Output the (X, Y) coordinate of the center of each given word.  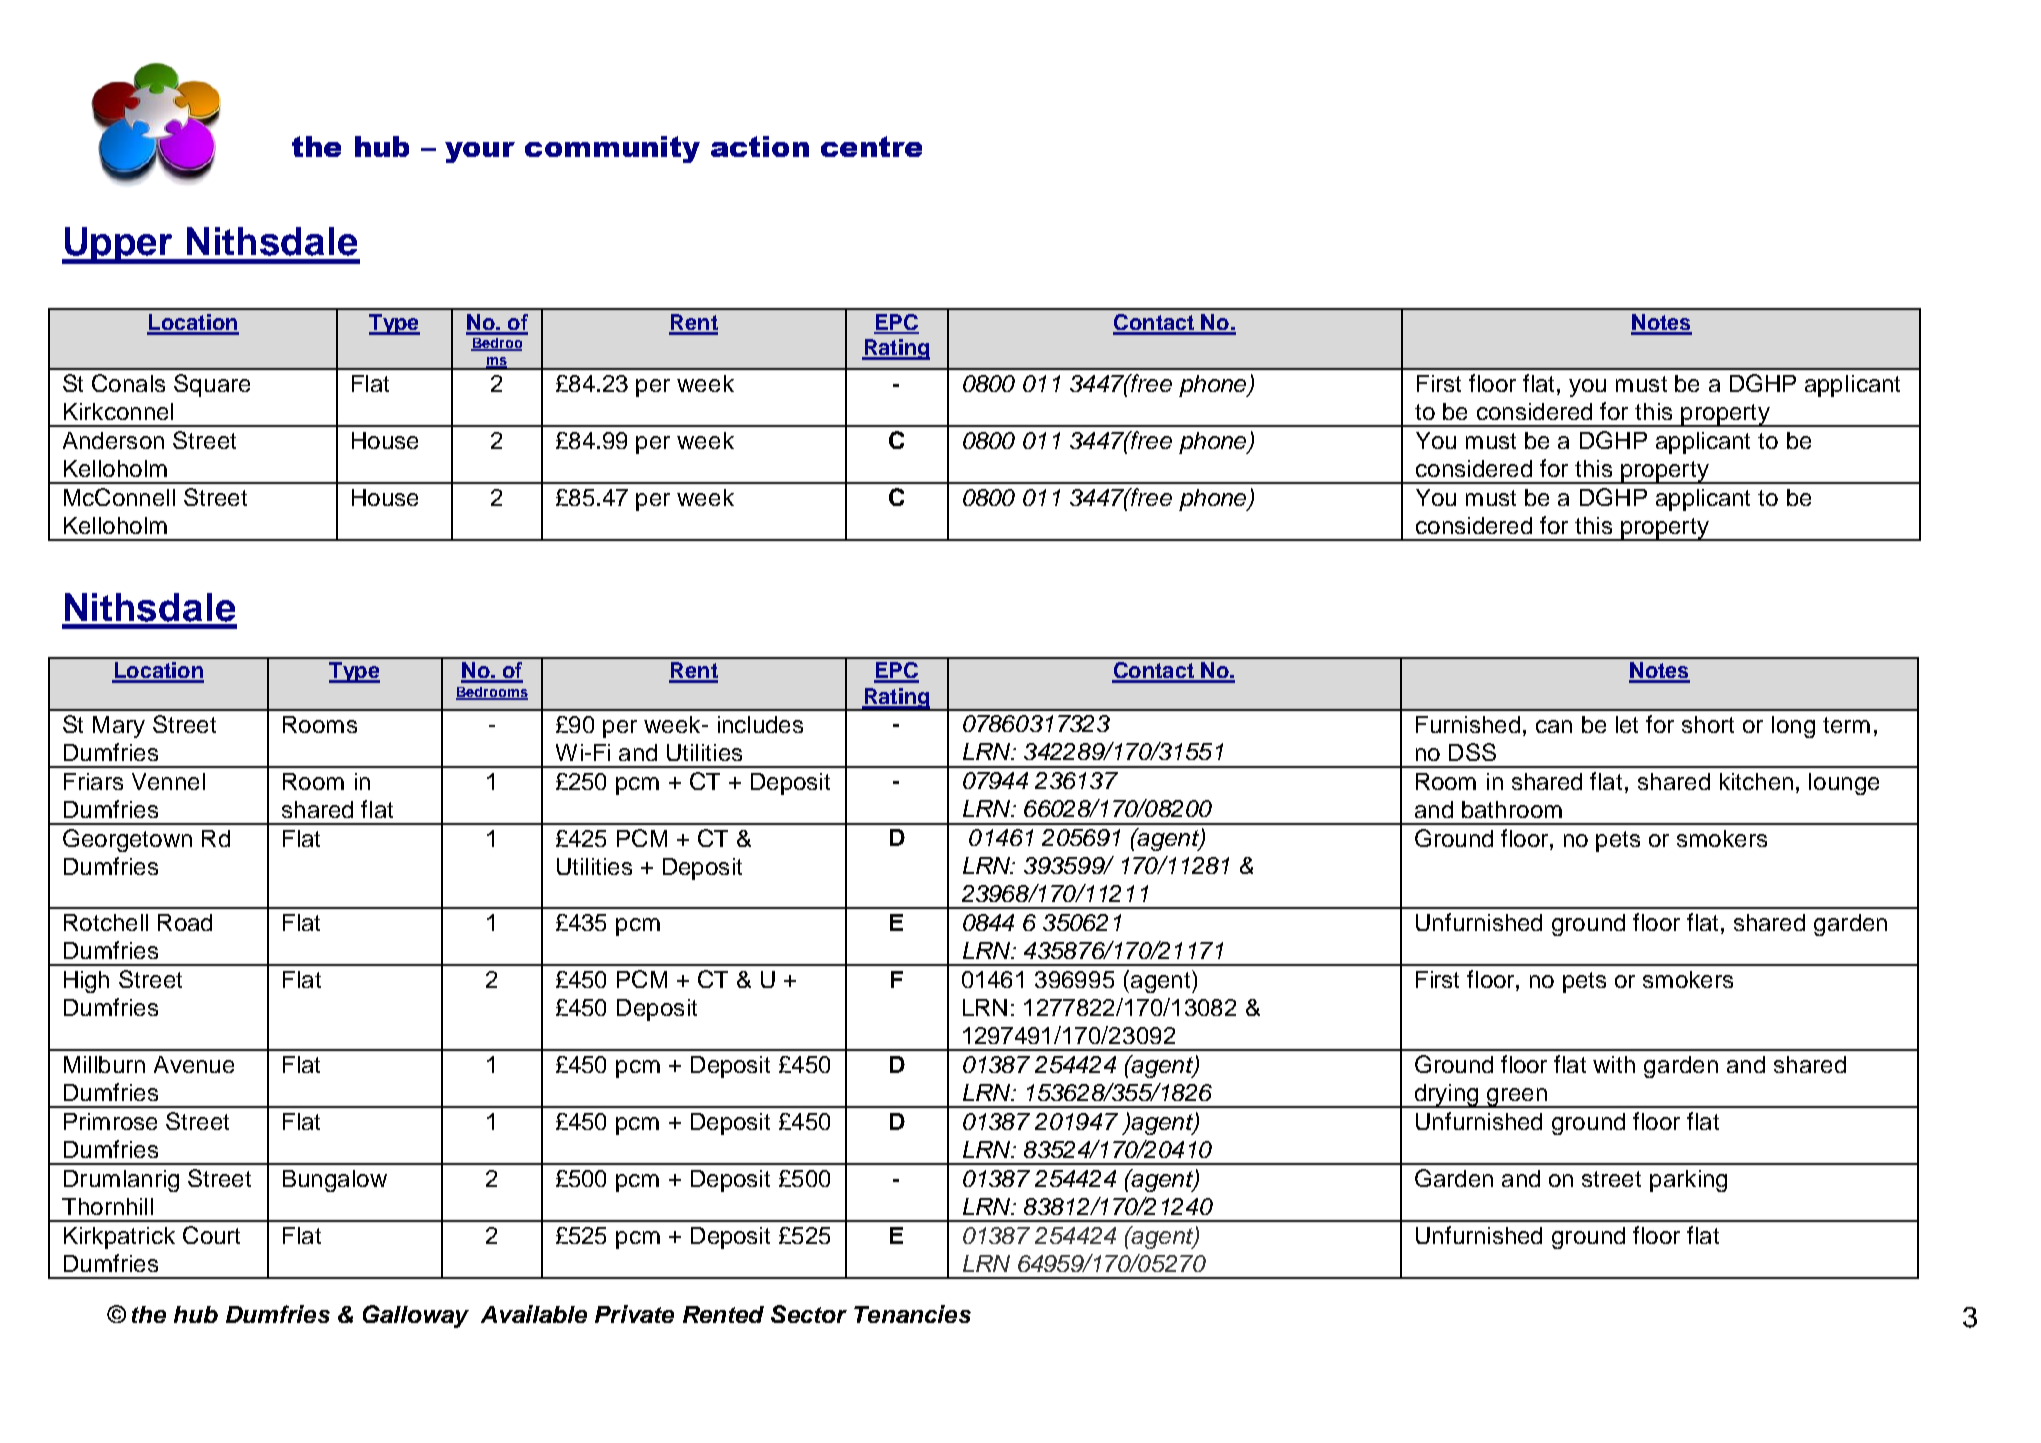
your (480, 152)
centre (871, 146)
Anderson (113, 440)
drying (1446, 1096)
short (1708, 724)
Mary (119, 727)
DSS (1472, 752)
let (1627, 724)
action (760, 146)
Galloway (416, 1316)
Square (212, 385)
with (1614, 1064)
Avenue (194, 1064)
